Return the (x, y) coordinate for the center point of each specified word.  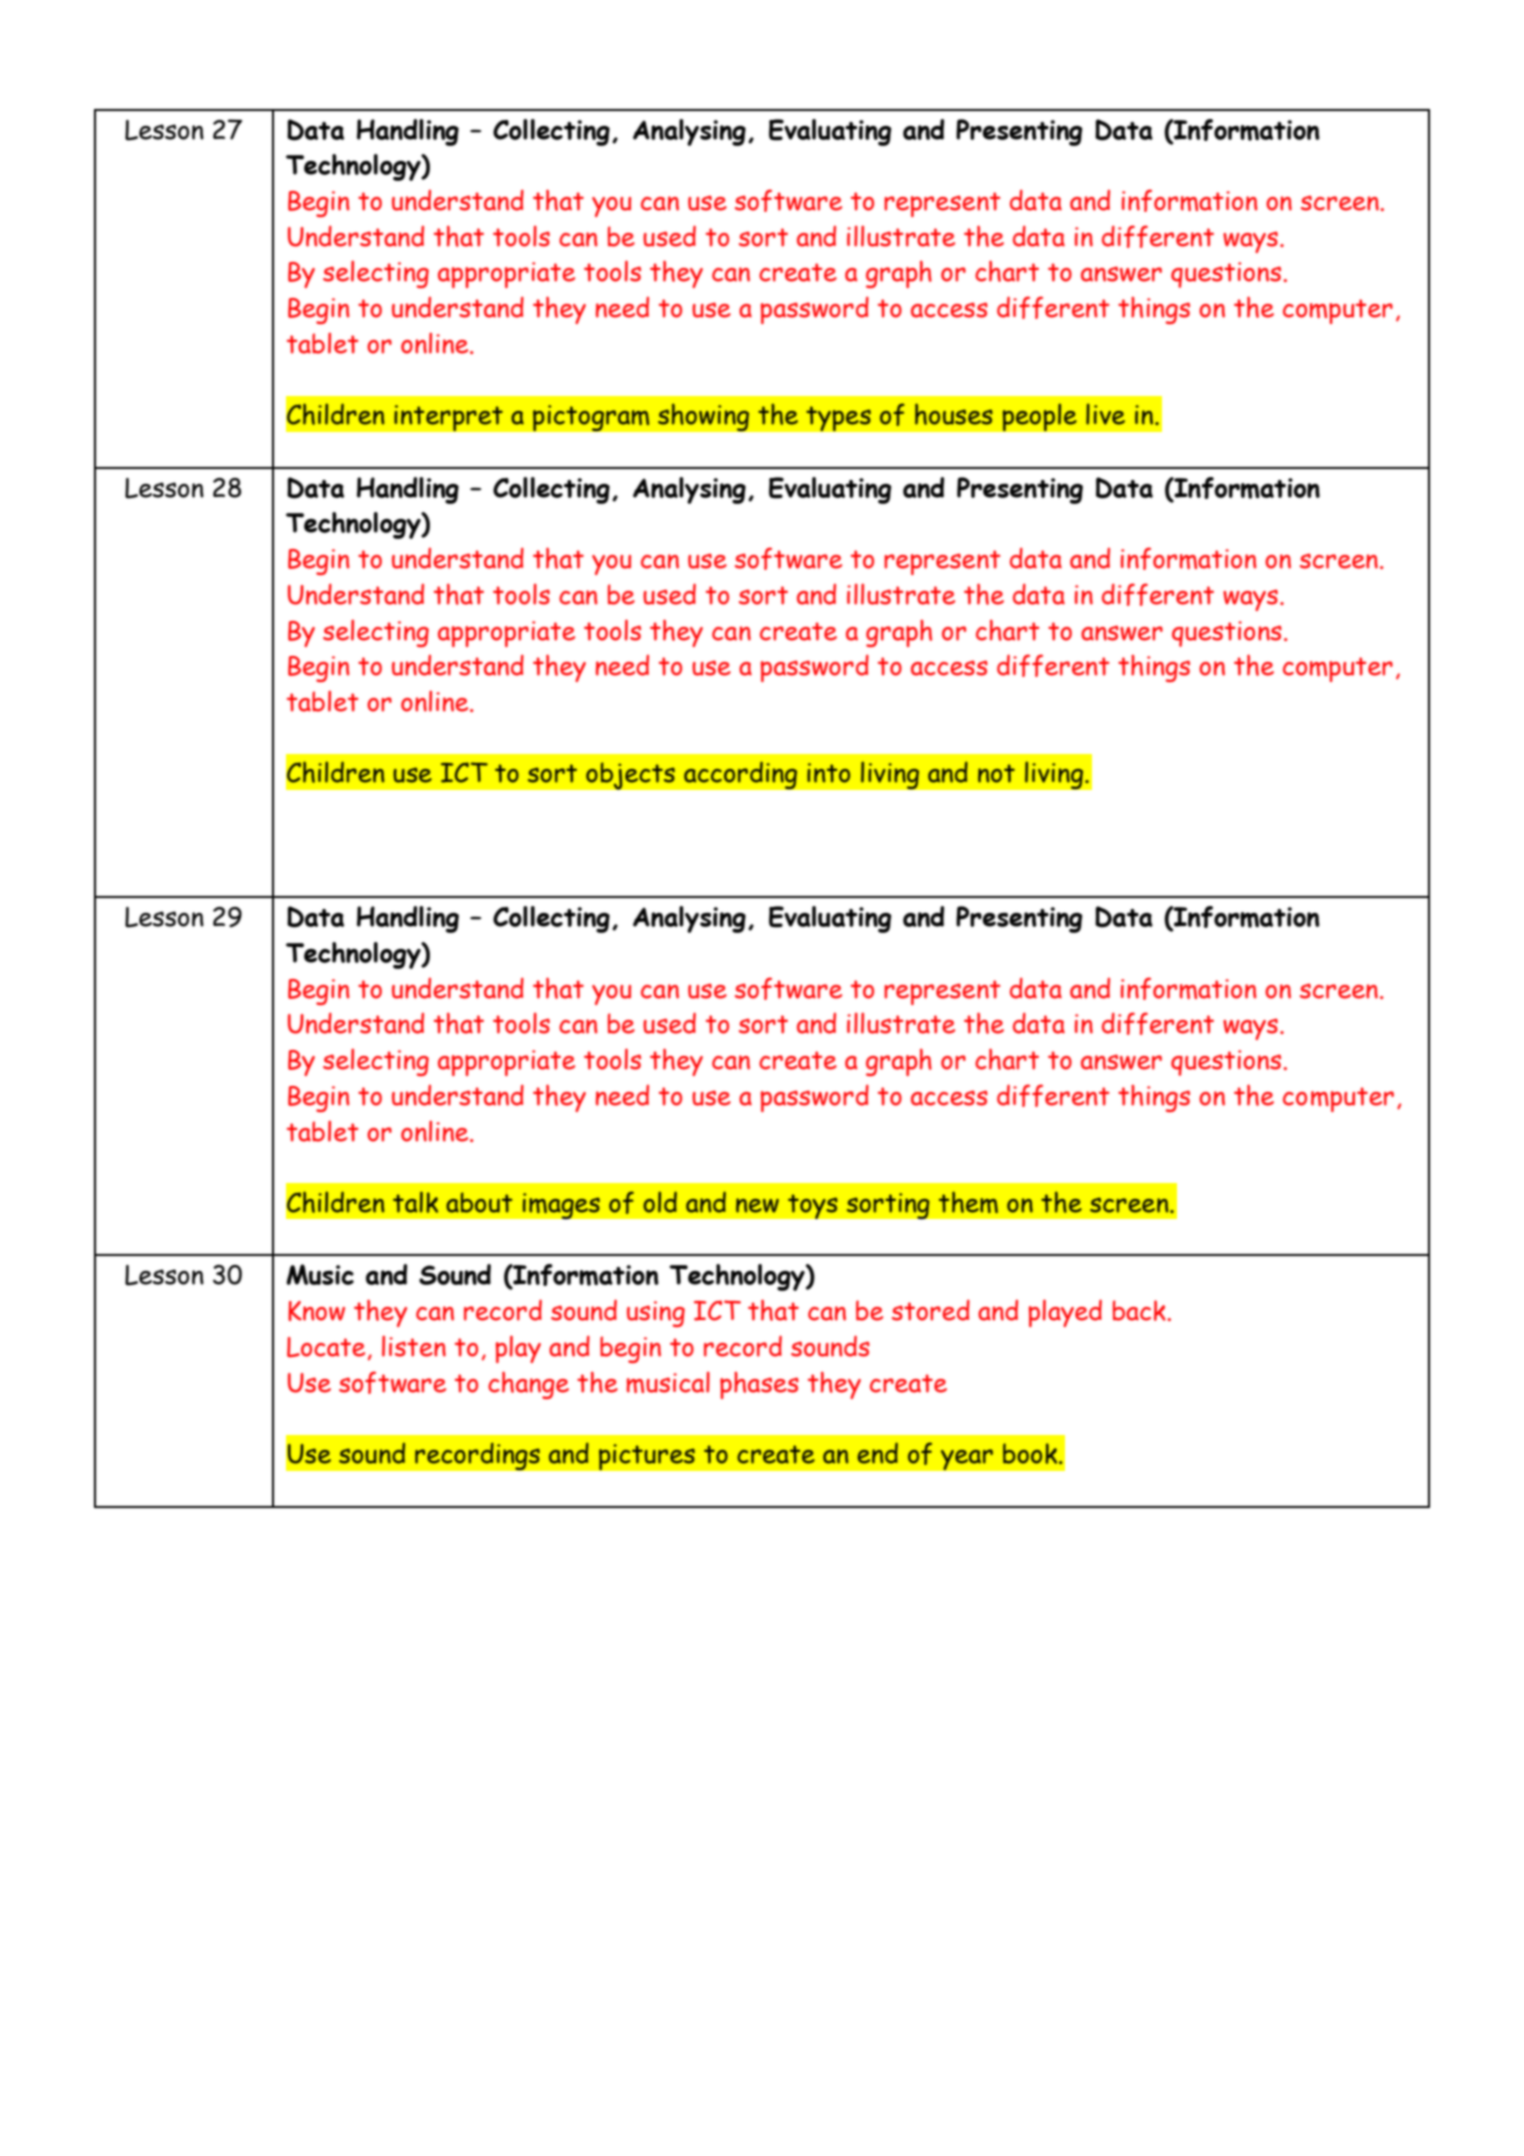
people (1039, 417)
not (996, 773)
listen (414, 1346)
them (968, 1202)
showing (703, 417)
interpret (448, 418)
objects (630, 776)
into (828, 773)
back (1139, 1310)
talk (415, 1202)
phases (759, 1385)
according (741, 775)
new (757, 1205)
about (479, 1202)
